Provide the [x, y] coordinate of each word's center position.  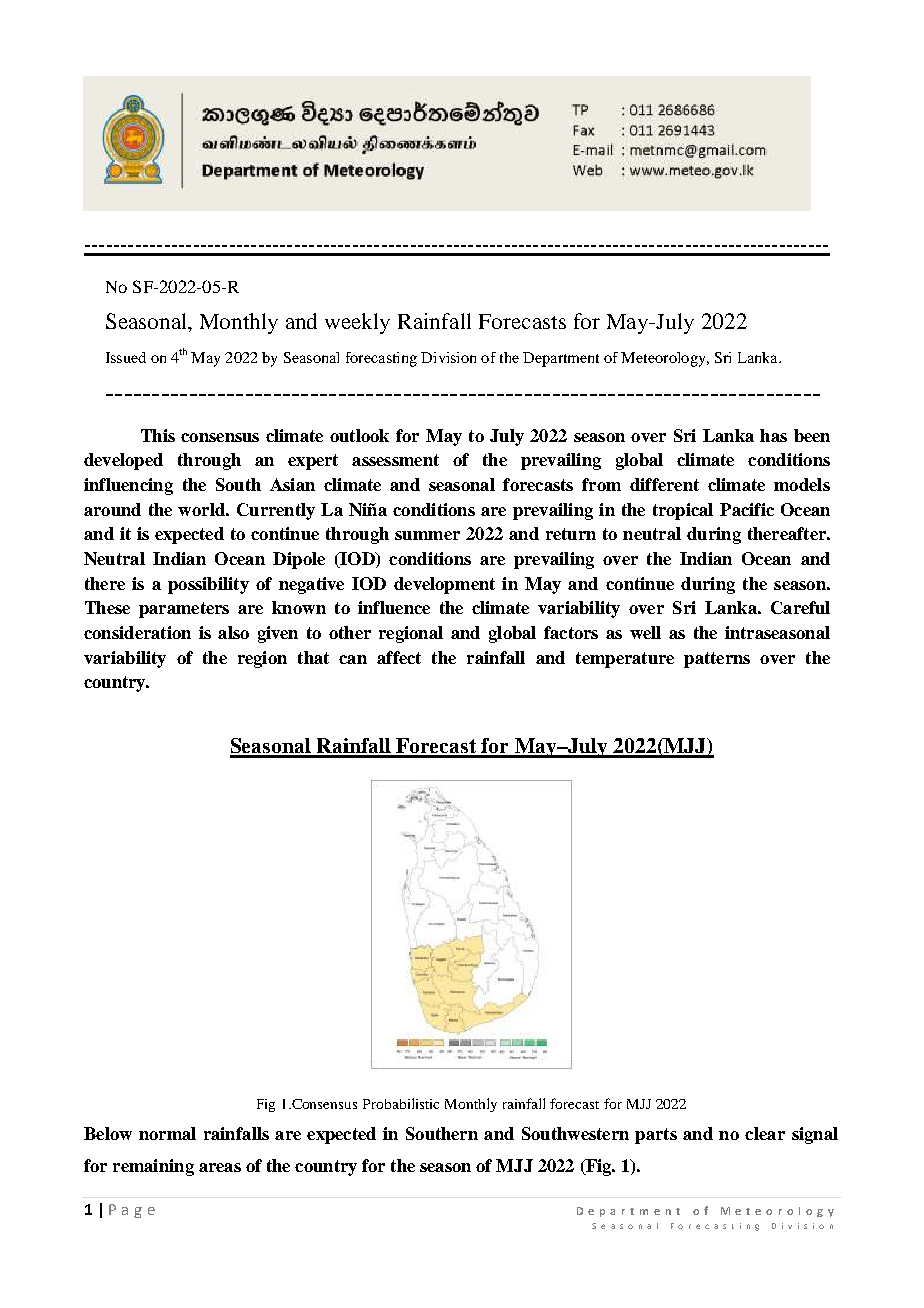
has [773, 435]
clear [765, 1133]
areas [220, 1167]
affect [399, 657]
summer [427, 535]
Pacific [747, 509]
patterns [717, 660]
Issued [126, 357]
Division [448, 357]
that [313, 657]
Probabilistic [401, 1103]
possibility [208, 585]
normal [167, 1133]
